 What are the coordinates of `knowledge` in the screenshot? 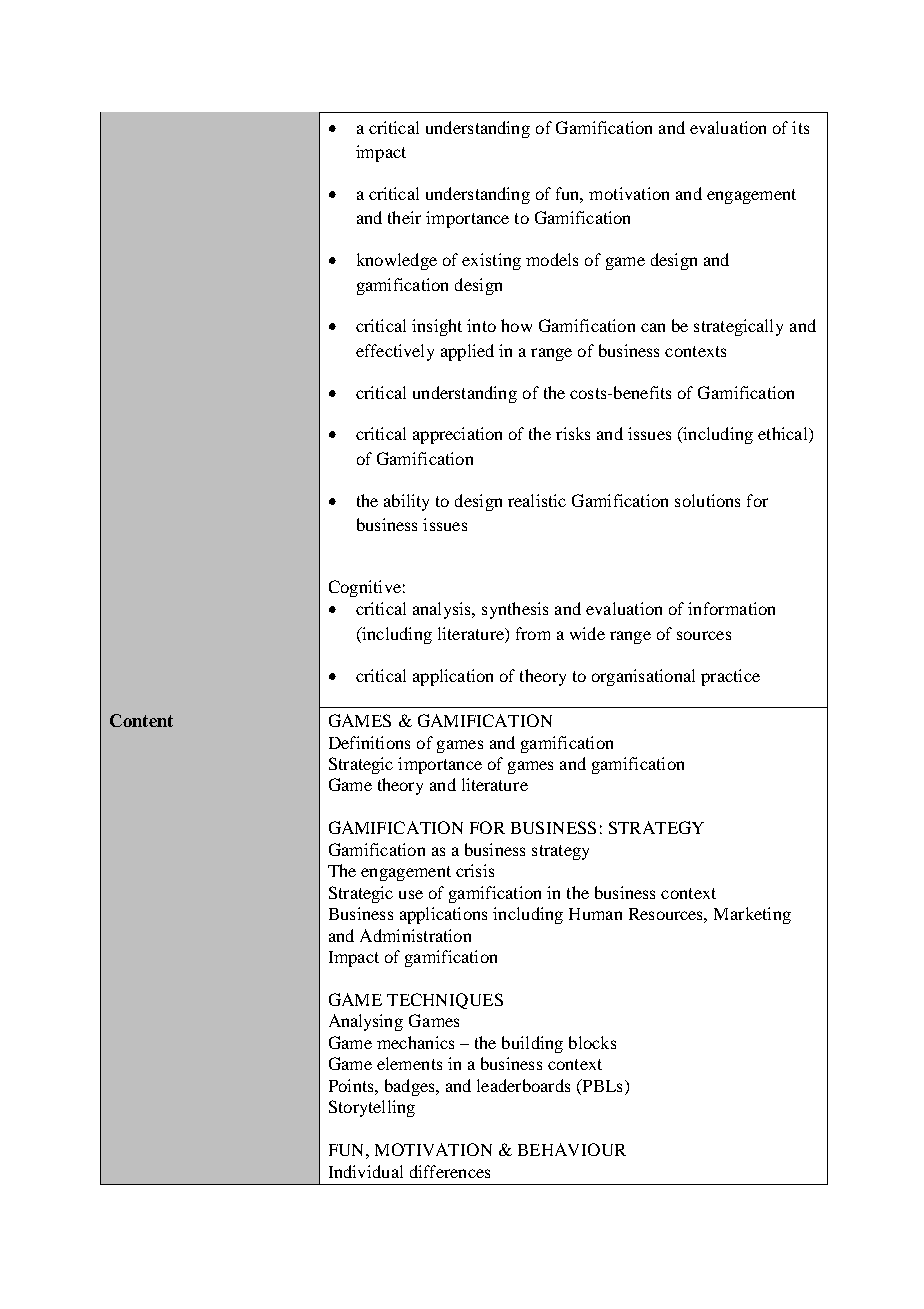 It's located at (397, 261).
